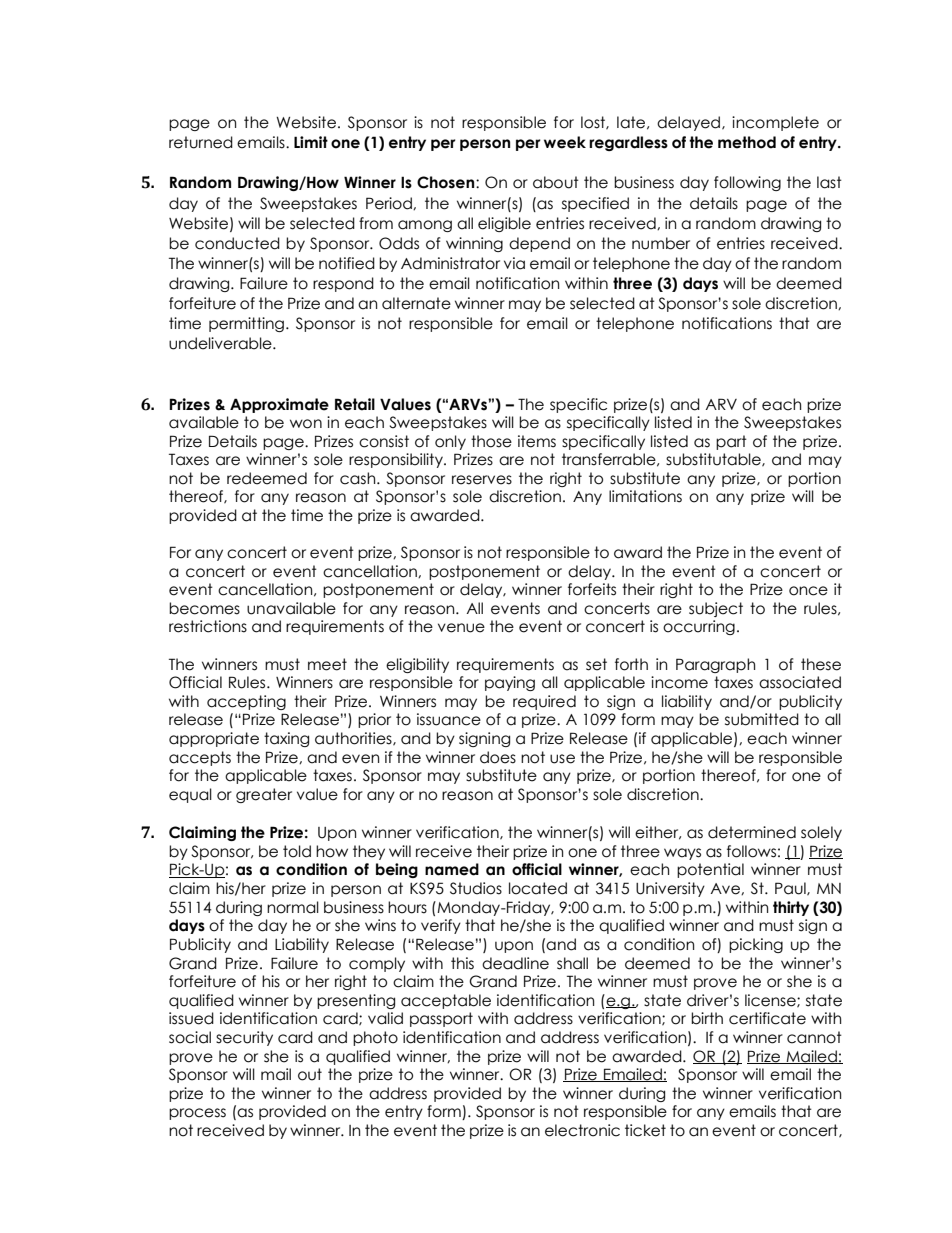 The width and height of the image is (952, 1233). I want to click on subject, so click(716, 609).
